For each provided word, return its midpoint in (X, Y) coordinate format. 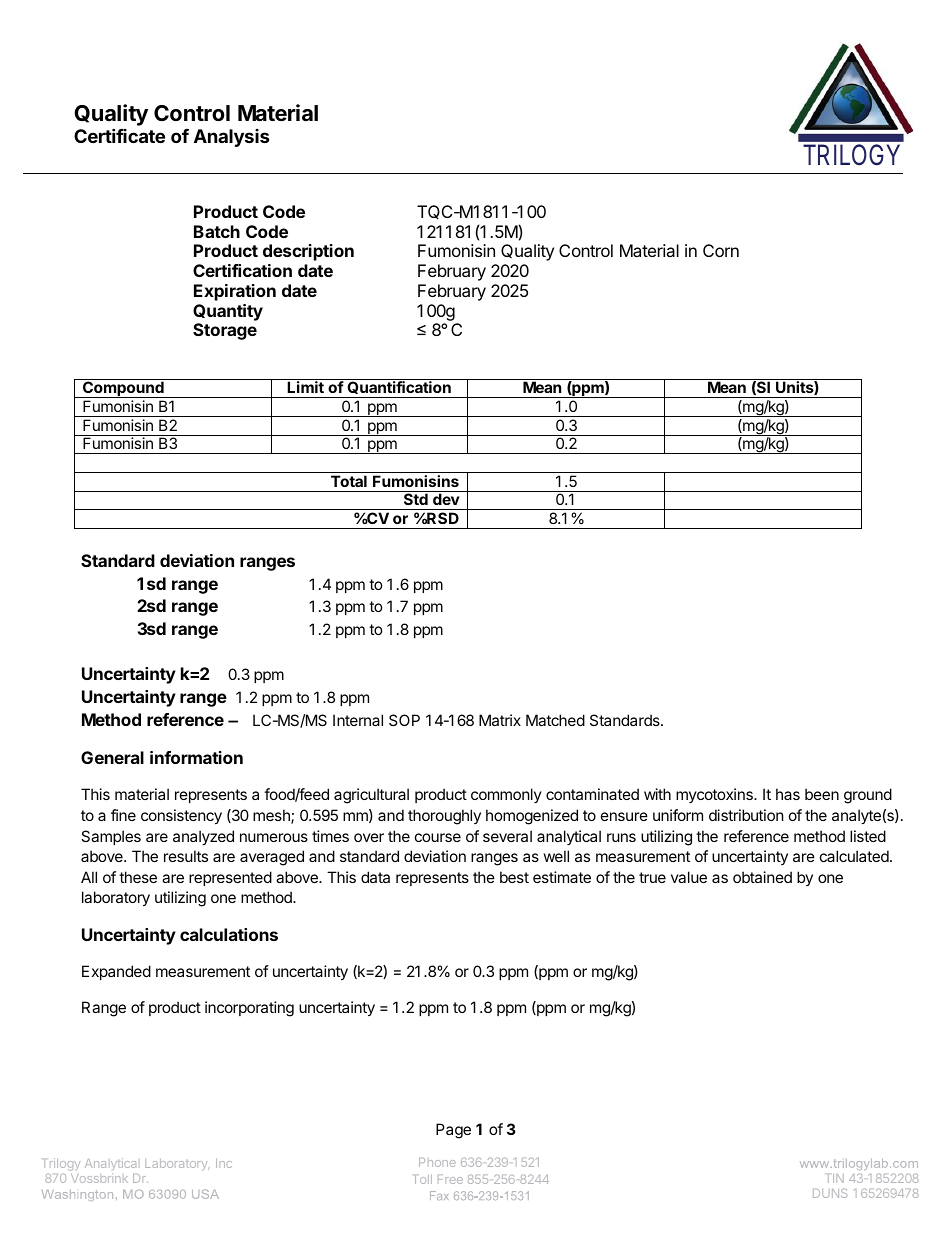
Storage (225, 331)
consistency (181, 816)
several (507, 836)
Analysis (232, 138)
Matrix (500, 720)
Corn (721, 250)
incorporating (249, 1009)
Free (450, 1179)
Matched (555, 720)
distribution (746, 815)
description (308, 252)
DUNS (830, 1193)
